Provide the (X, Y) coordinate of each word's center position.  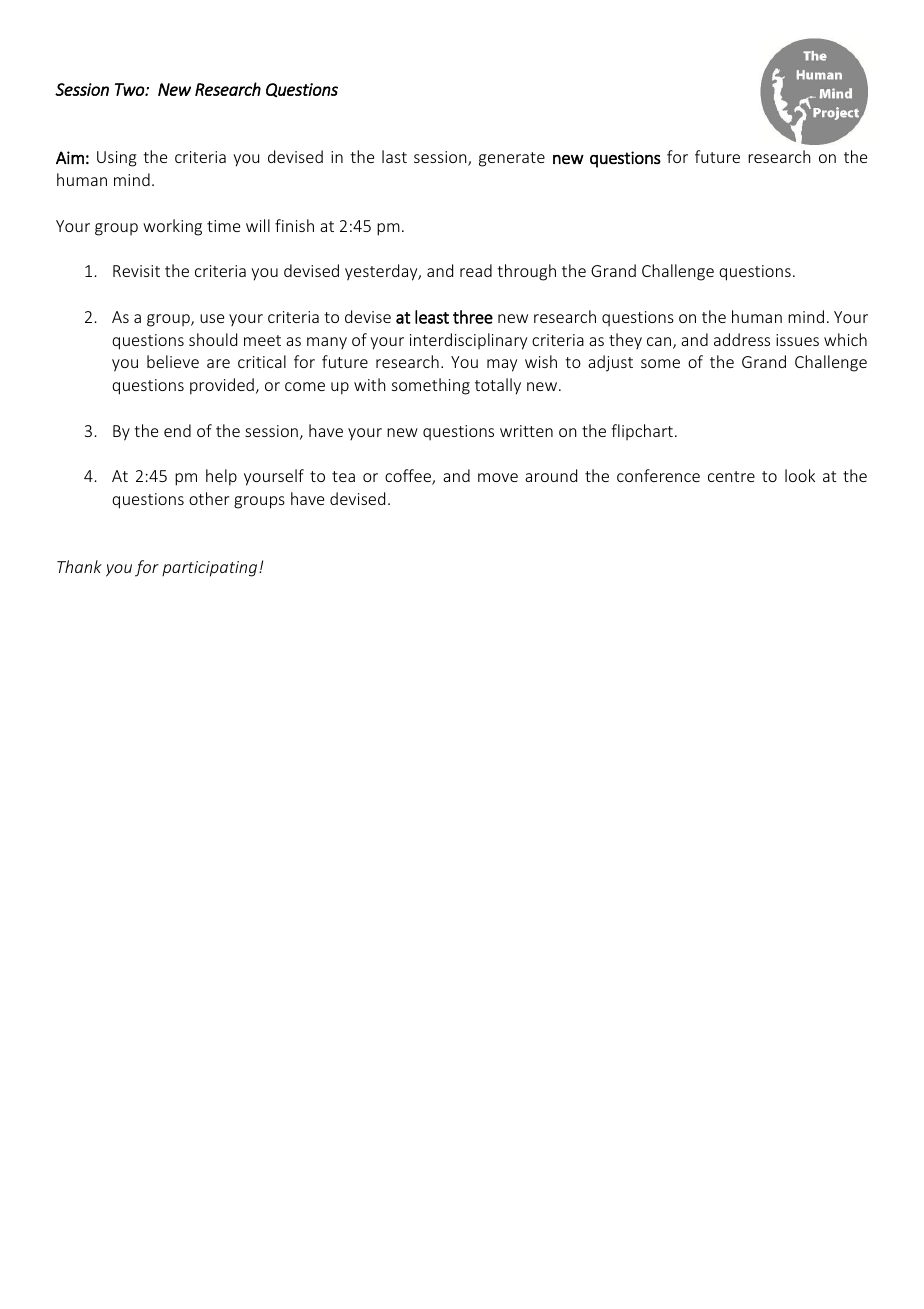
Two (130, 89)
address (742, 339)
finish (294, 225)
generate (512, 159)
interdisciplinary (468, 341)
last (394, 156)
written (526, 431)
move (498, 477)
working (172, 227)
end (177, 430)
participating (211, 569)
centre (731, 476)
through (526, 272)
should (213, 339)
